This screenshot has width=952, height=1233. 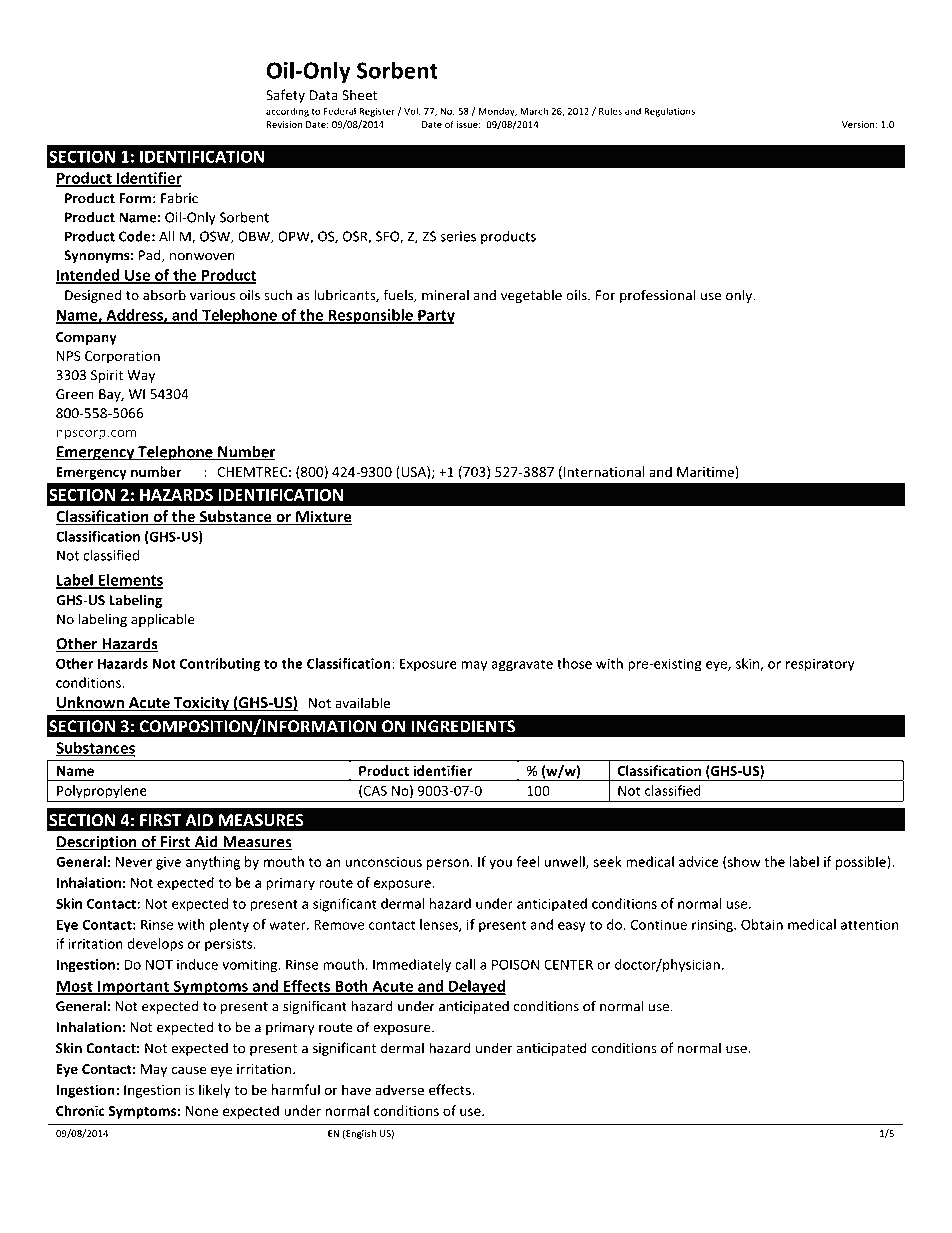 What do you see at coordinates (129, 581) in the screenshot?
I see `Elements` at bounding box center [129, 581].
